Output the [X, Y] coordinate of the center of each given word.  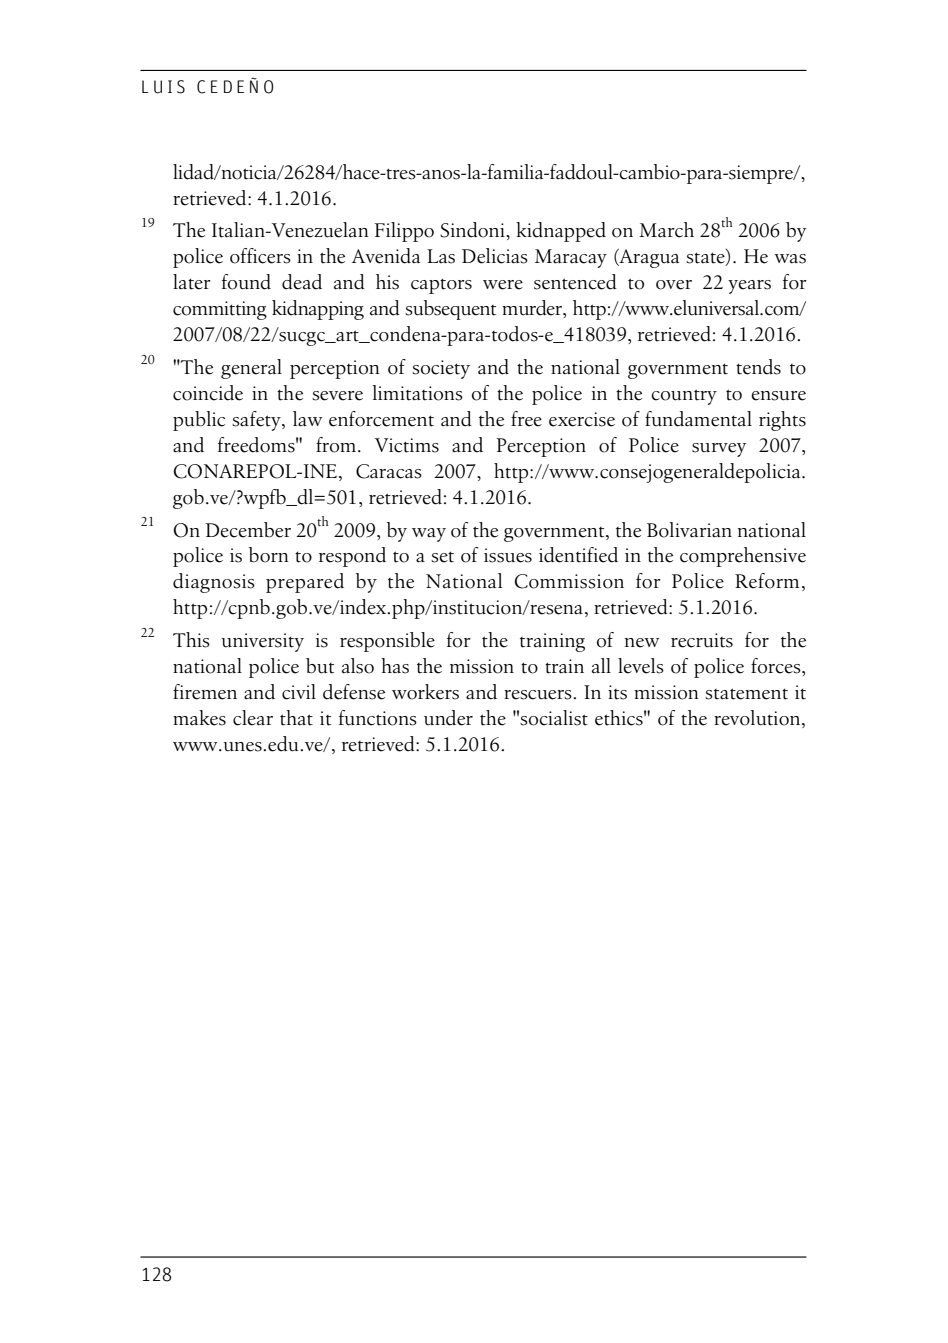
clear [253, 718]
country [684, 397]
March [666, 230]
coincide [208, 393]
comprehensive [743, 557]
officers [260, 256]
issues [508, 555]
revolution [758, 719]
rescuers [539, 695]
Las [441, 256]
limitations [418, 393]
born [268, 555]
